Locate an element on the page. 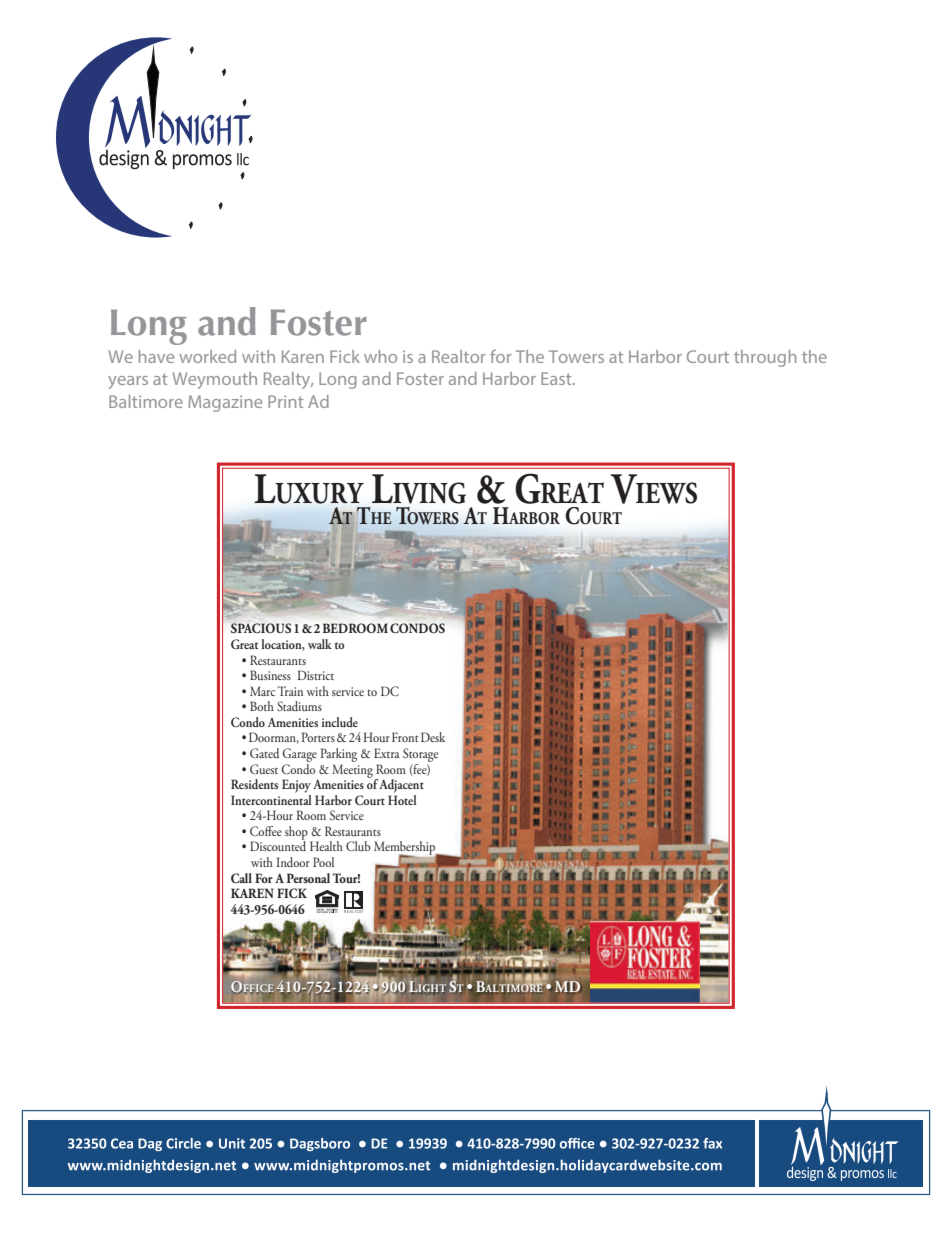 The image size is (952, 1233). Realtor is located at coordinates (459, 356).
